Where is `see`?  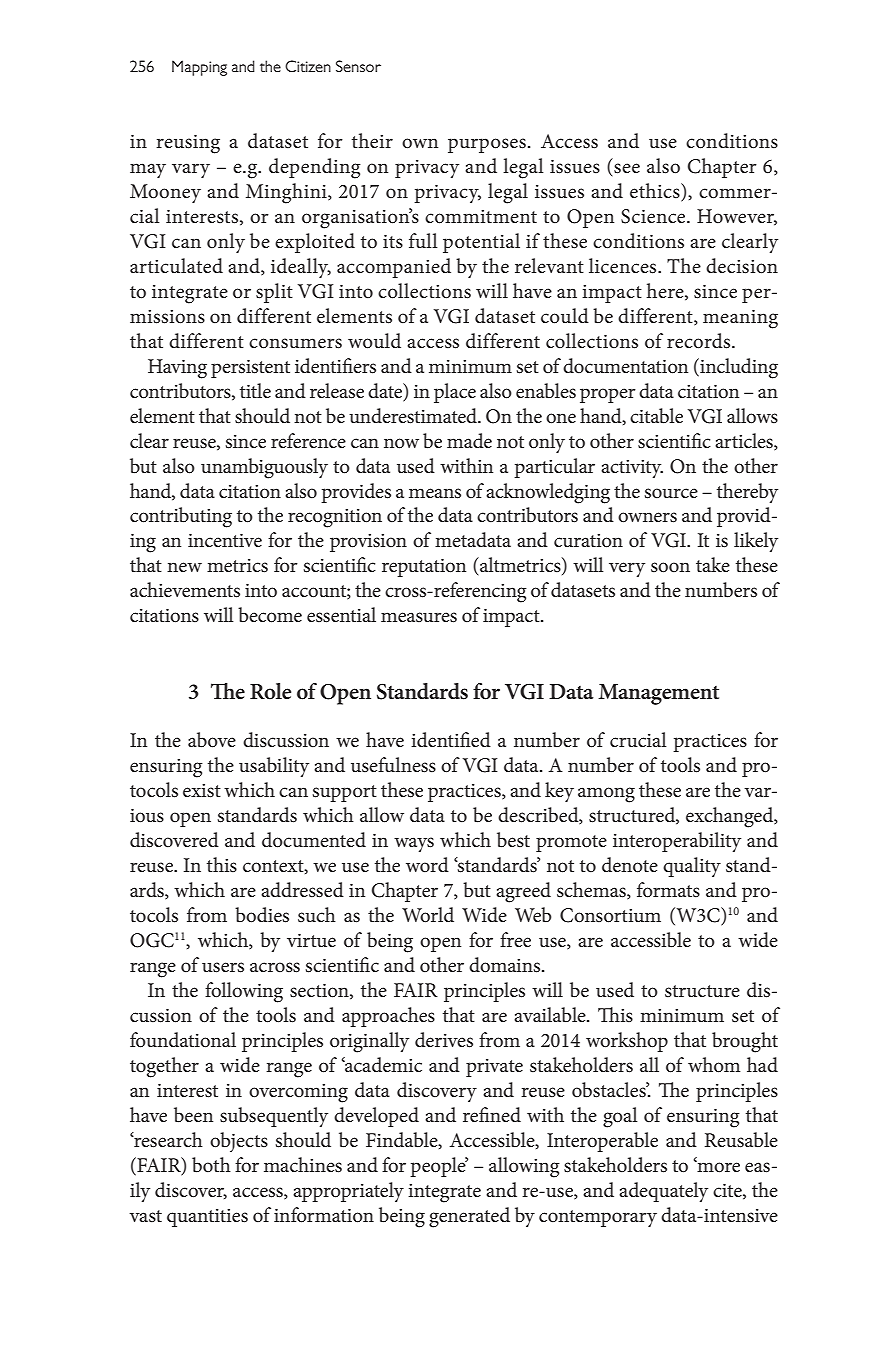
see is located at coordinates (627, 168).
